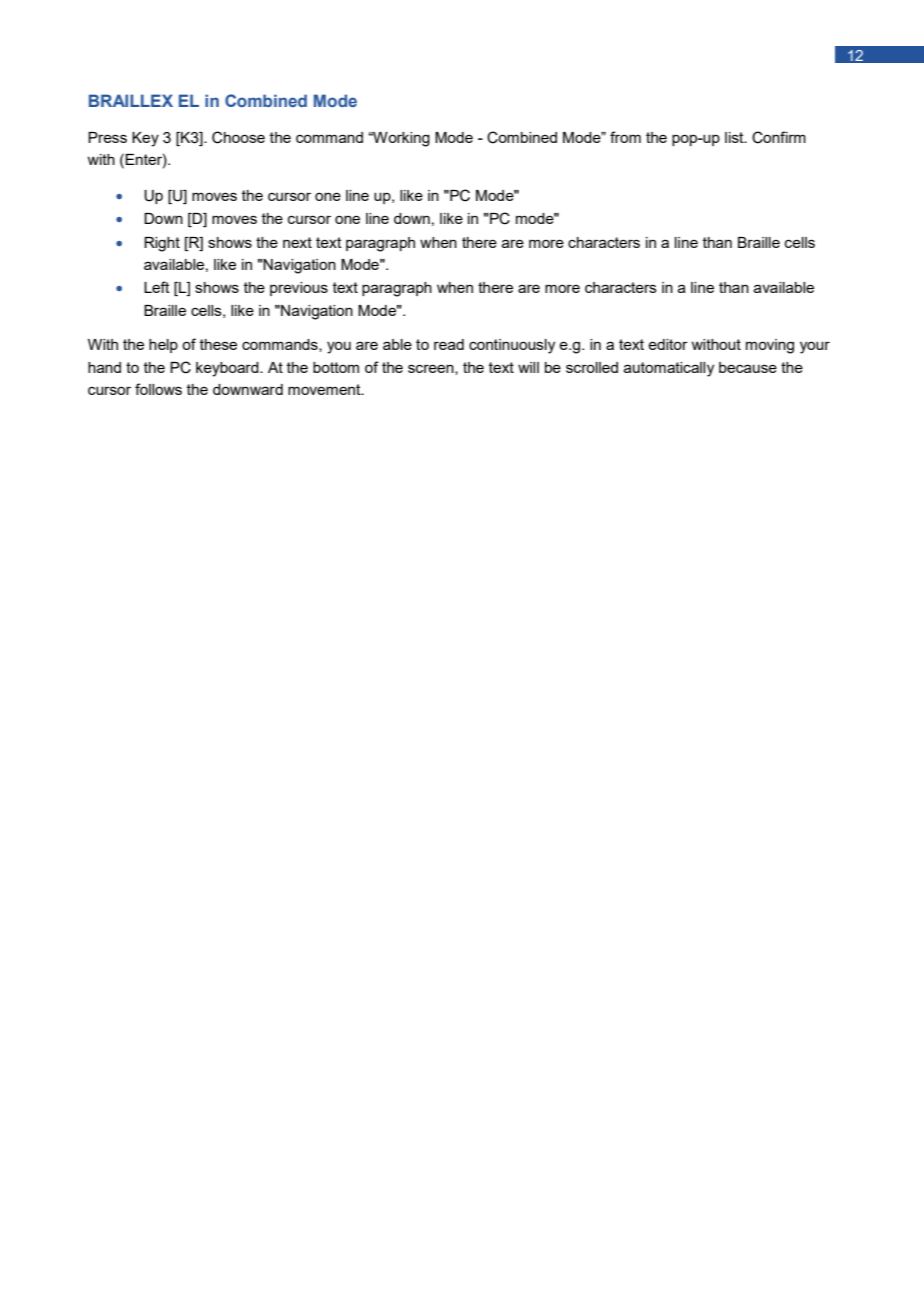  Describe the element at coordinates (748, 367) in the page. I see `because` at that location.
